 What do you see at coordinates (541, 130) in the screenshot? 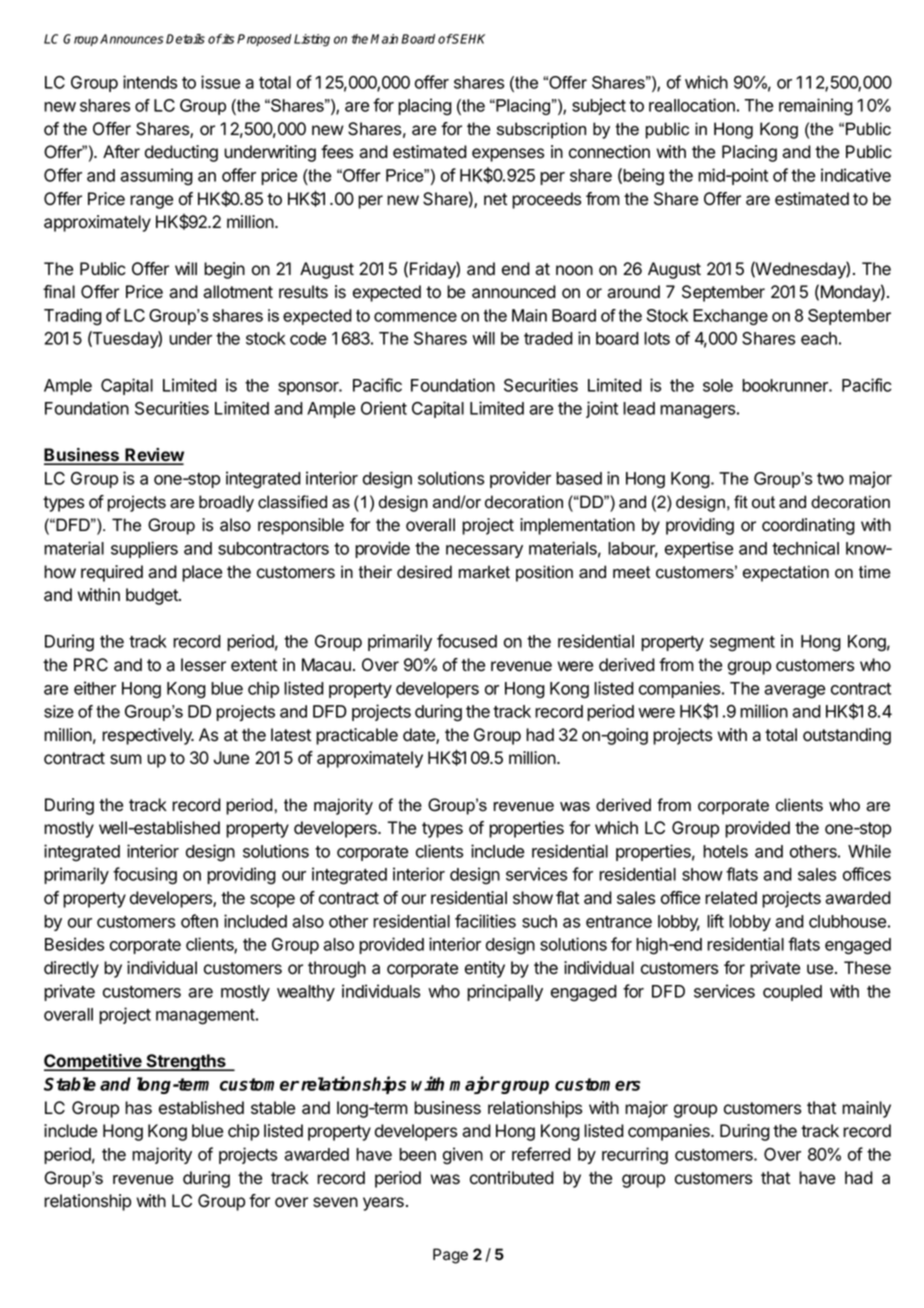
I see `subscription` at bounding box center [541, 130].
